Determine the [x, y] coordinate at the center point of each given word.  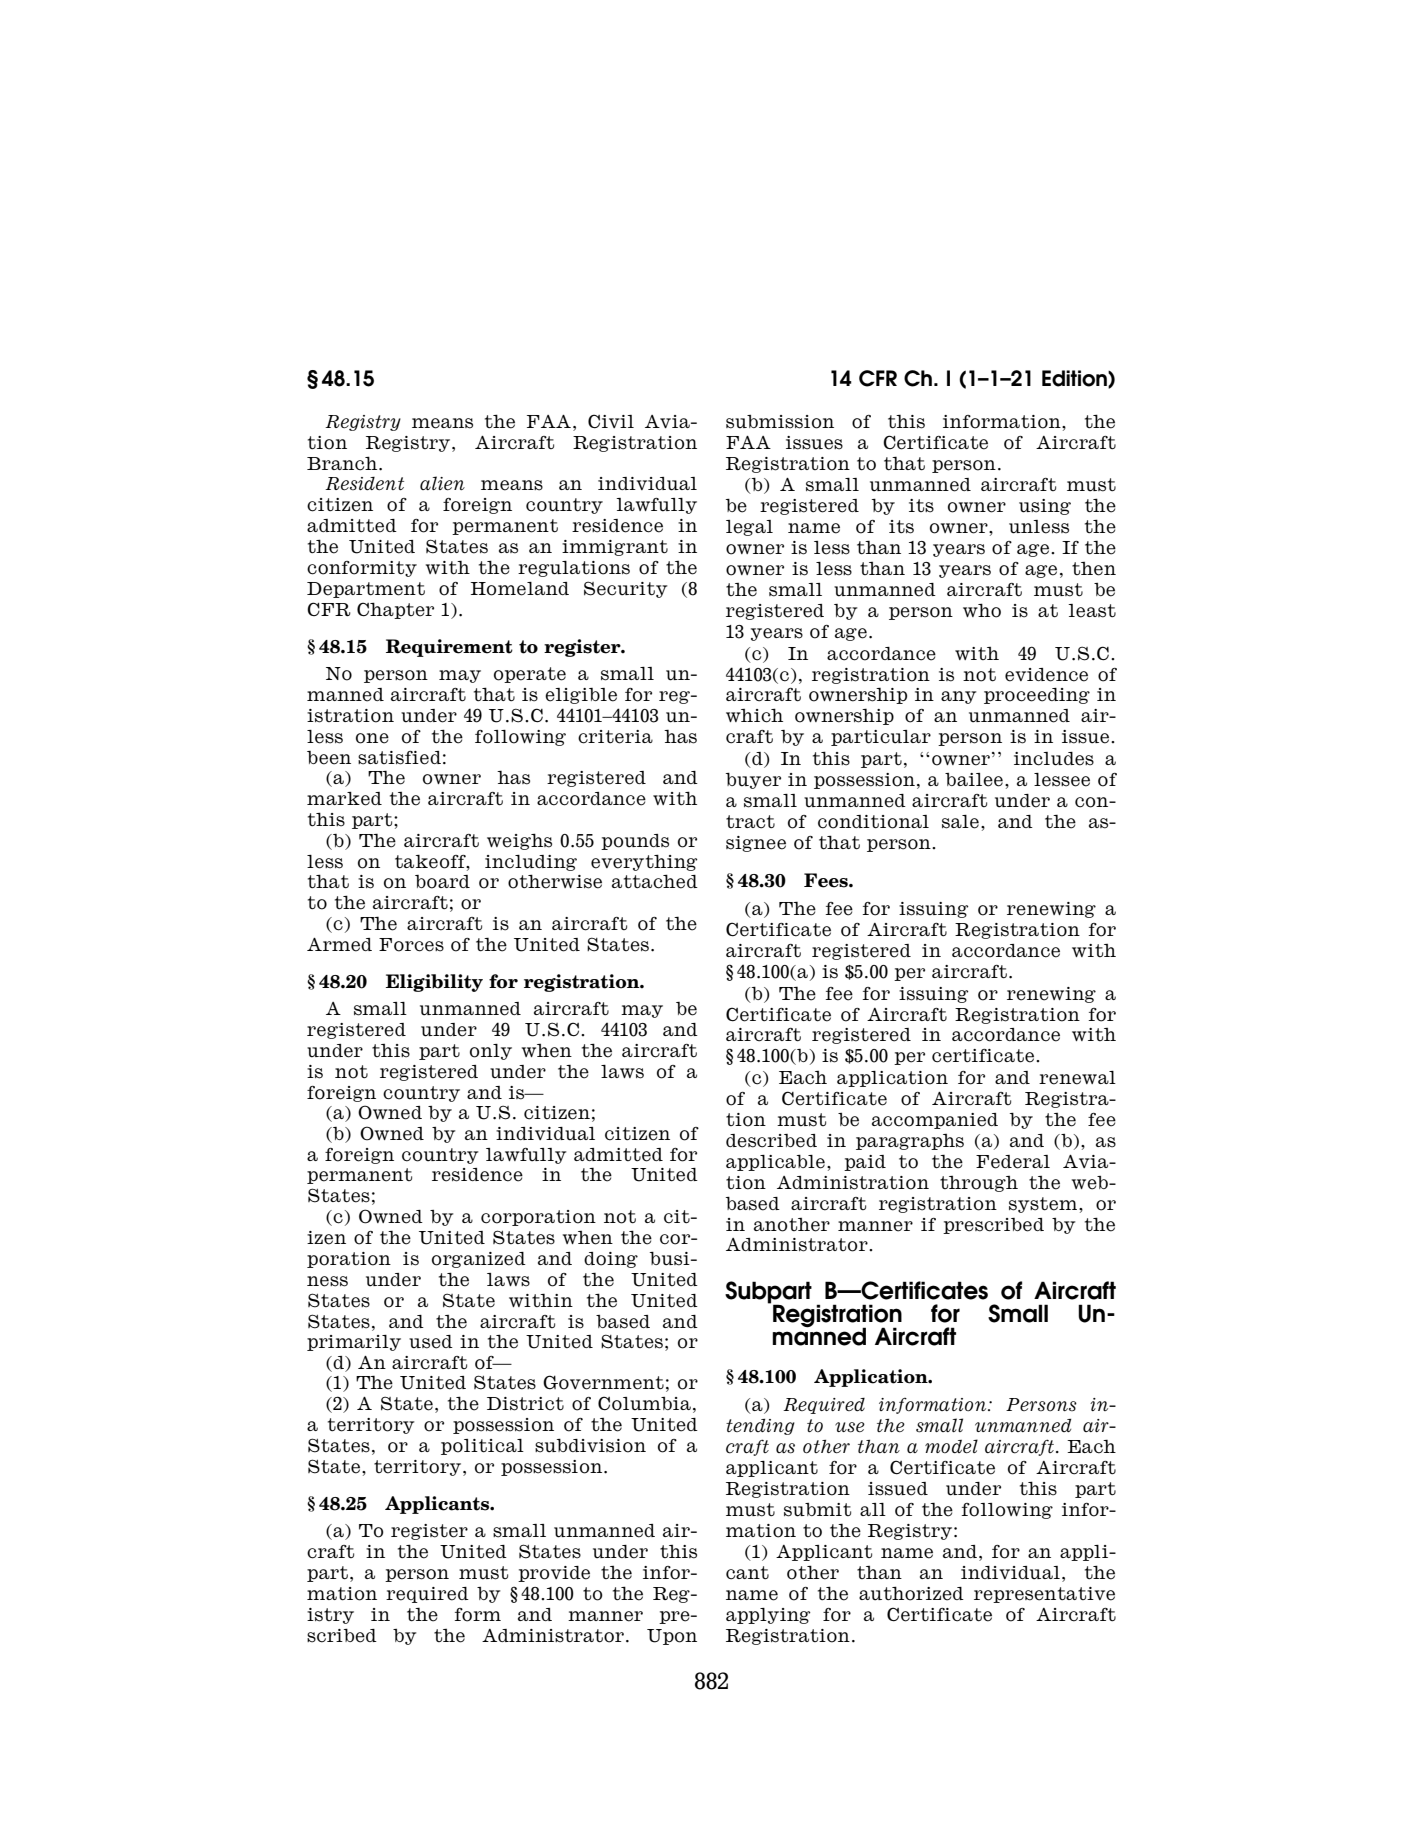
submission [780, 422]
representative [1044, 1595]
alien [442, 483]
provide [554, 1574]
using [1045, 507]
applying [768, 1616]
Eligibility [434, 983]
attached [655, 881]
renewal [1077, 1078]
